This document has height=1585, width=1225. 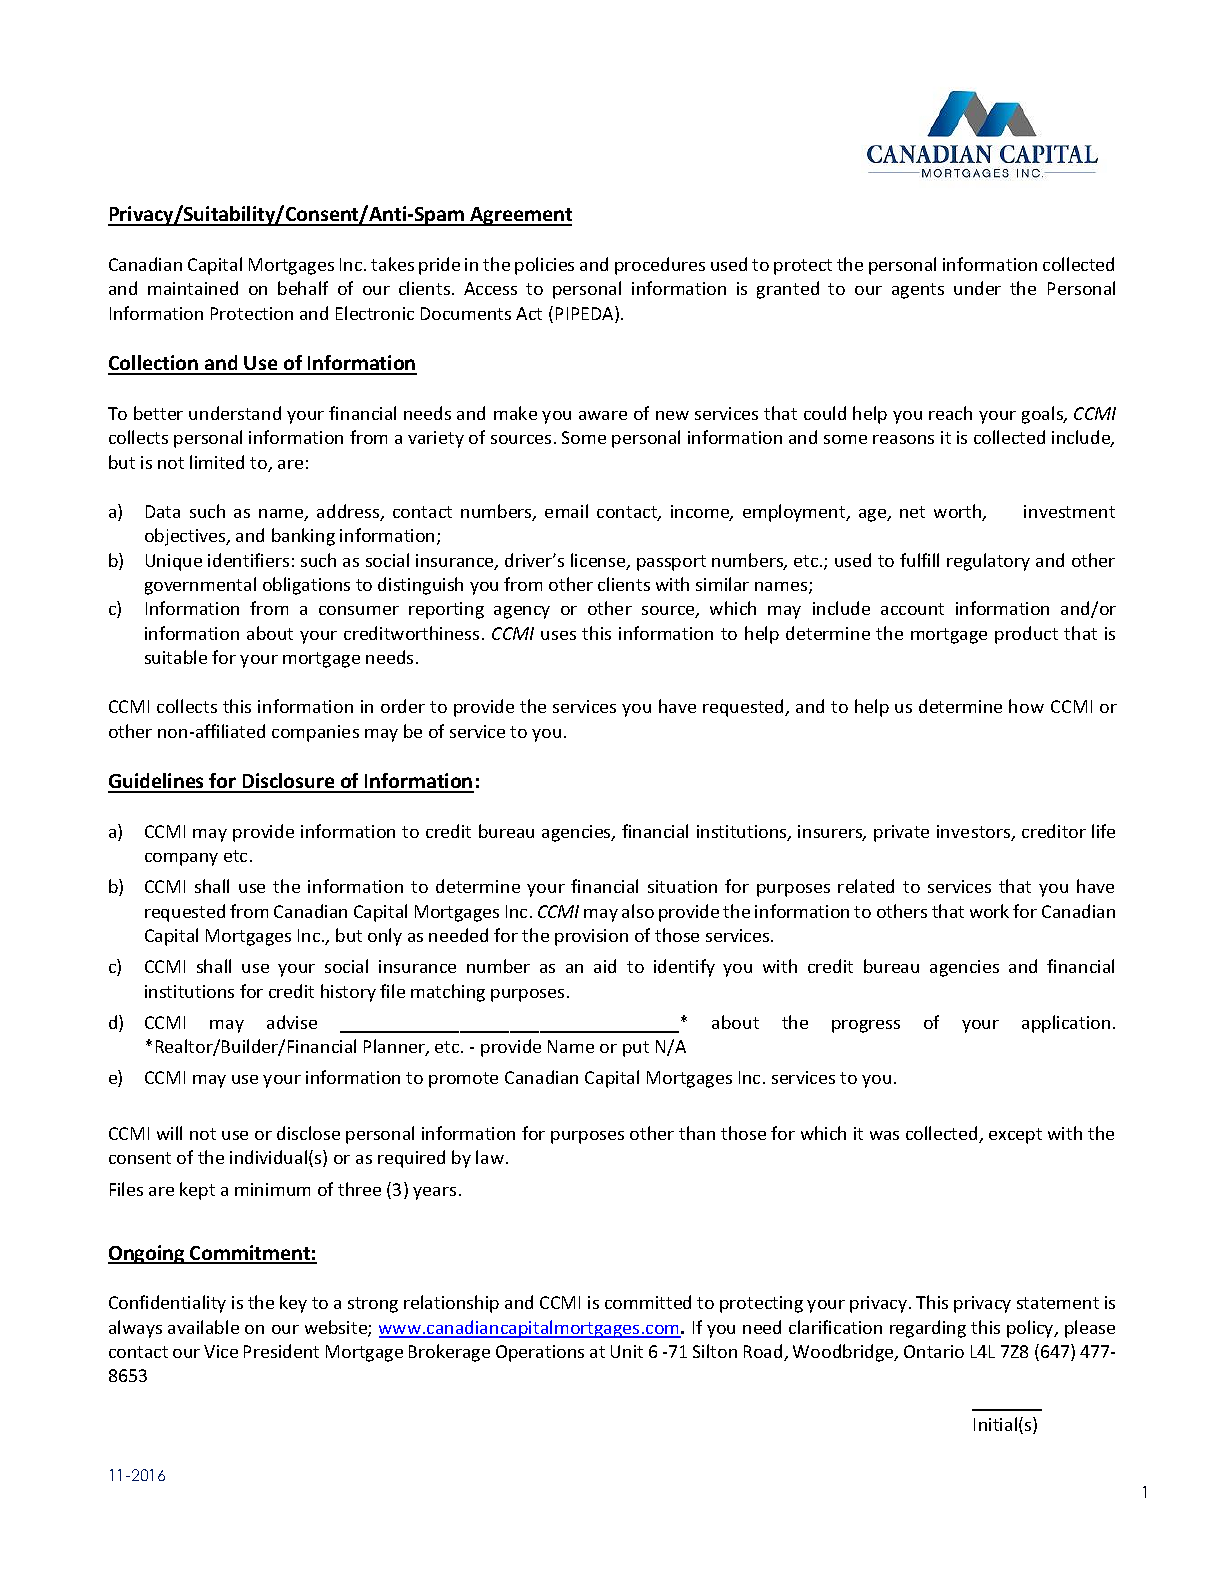 I want to click on work, so click(x=989, y=911).
